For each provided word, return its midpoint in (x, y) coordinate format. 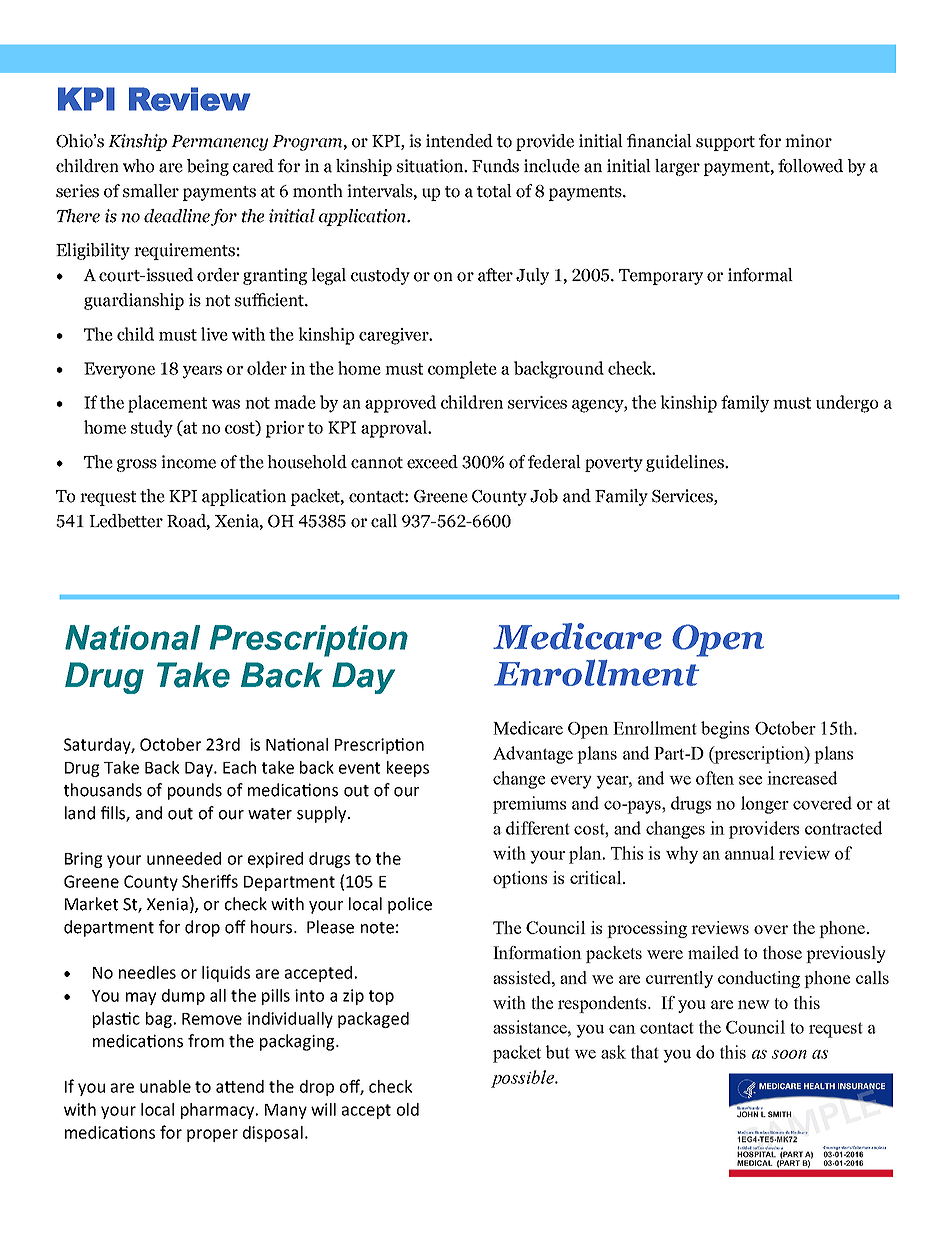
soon (789, 1054)
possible (523, 1079)
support (725, 143)
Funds (495, 166)
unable (165, 1086)
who (138, 166)
